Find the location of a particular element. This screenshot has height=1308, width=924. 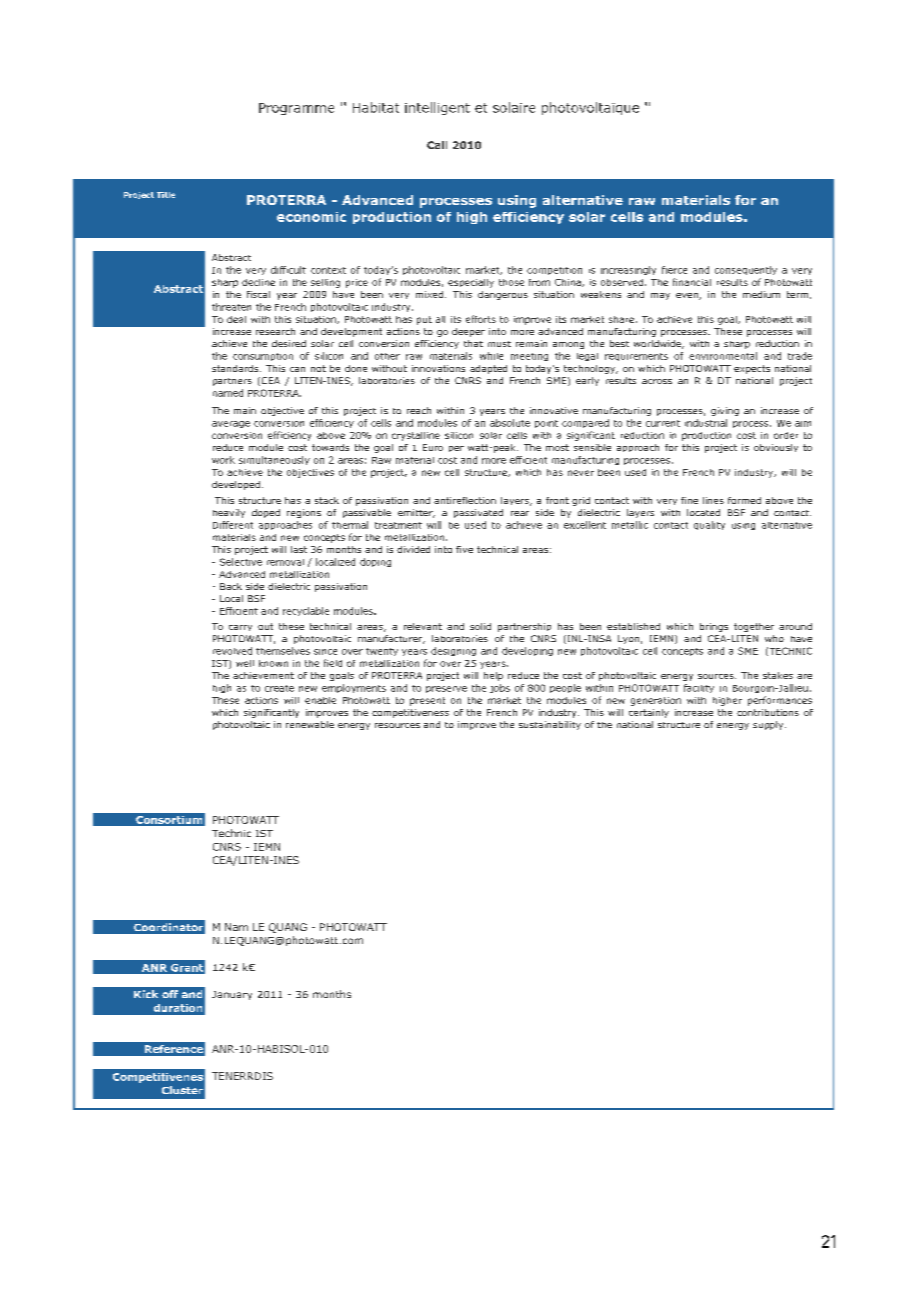

Cluster is located at coordinates (182, 1090).
